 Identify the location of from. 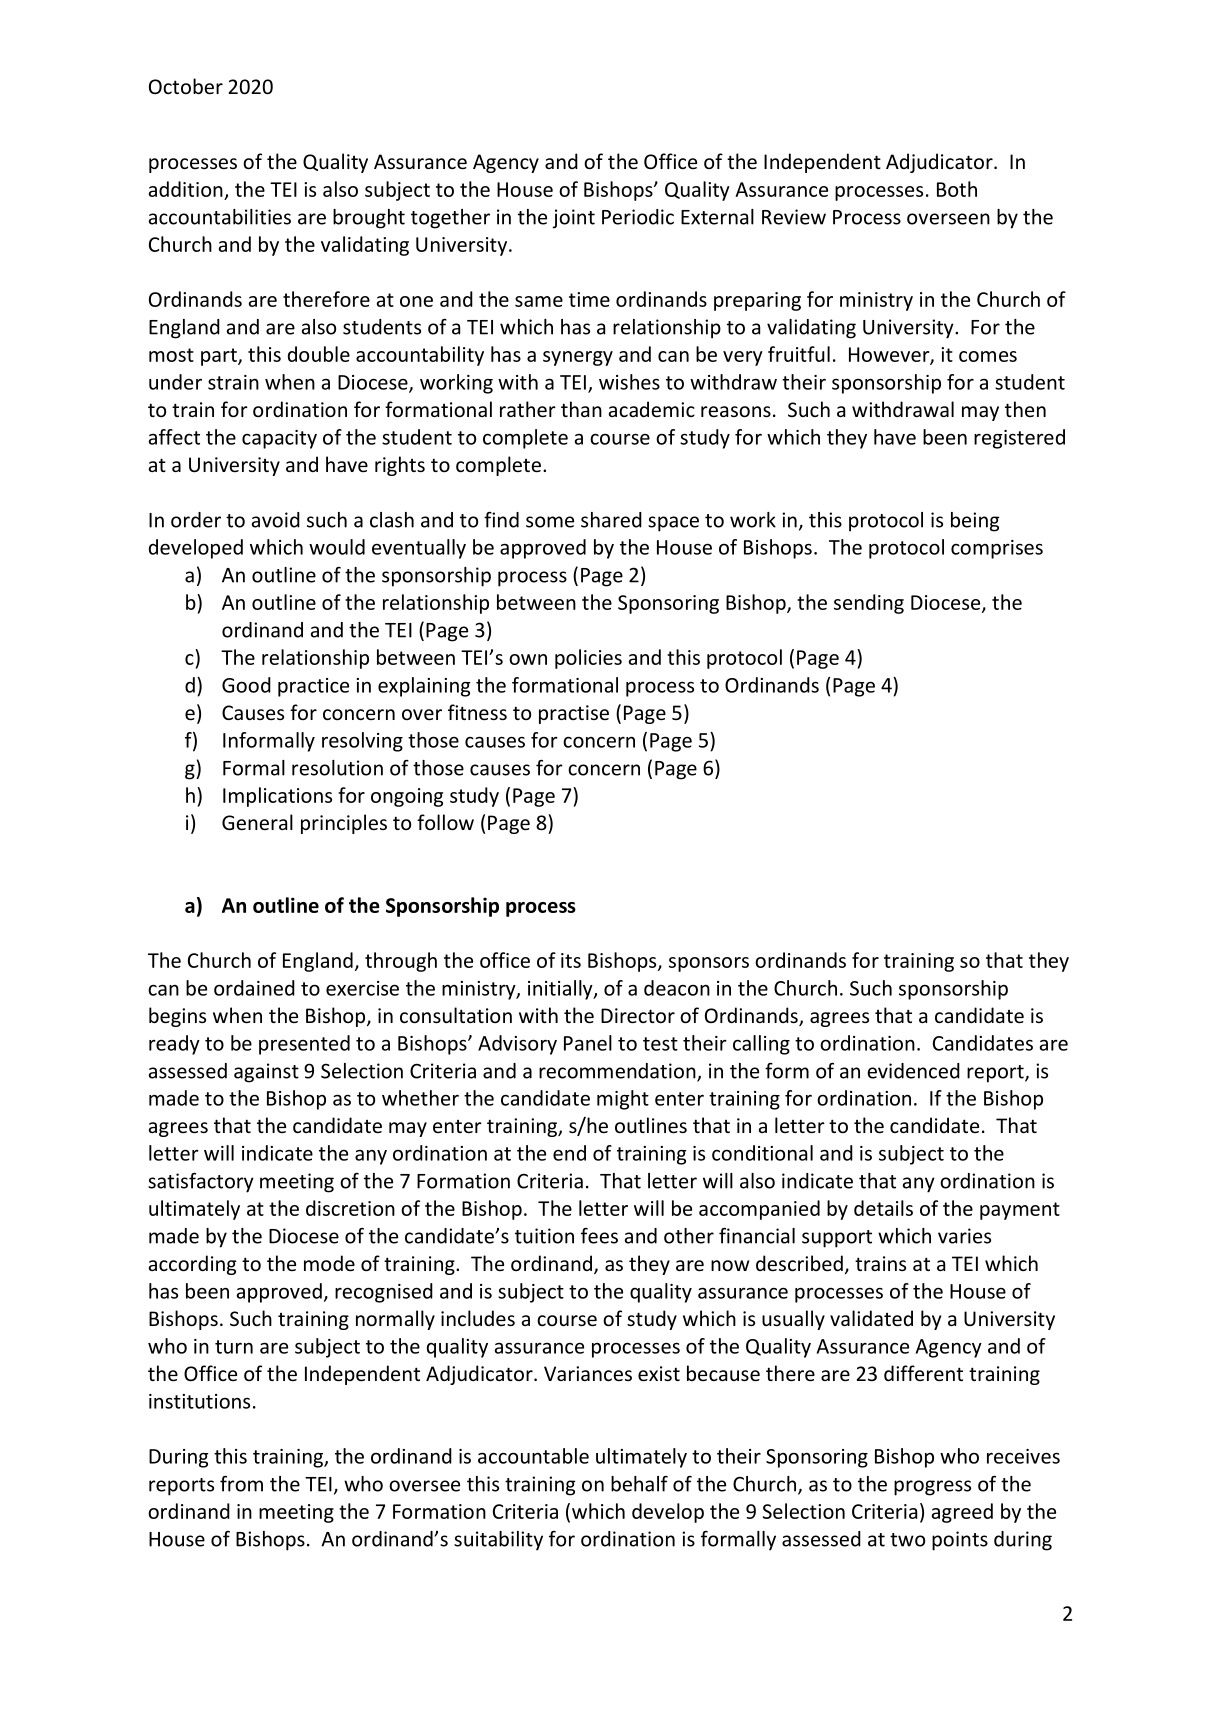
(241, 1483).
